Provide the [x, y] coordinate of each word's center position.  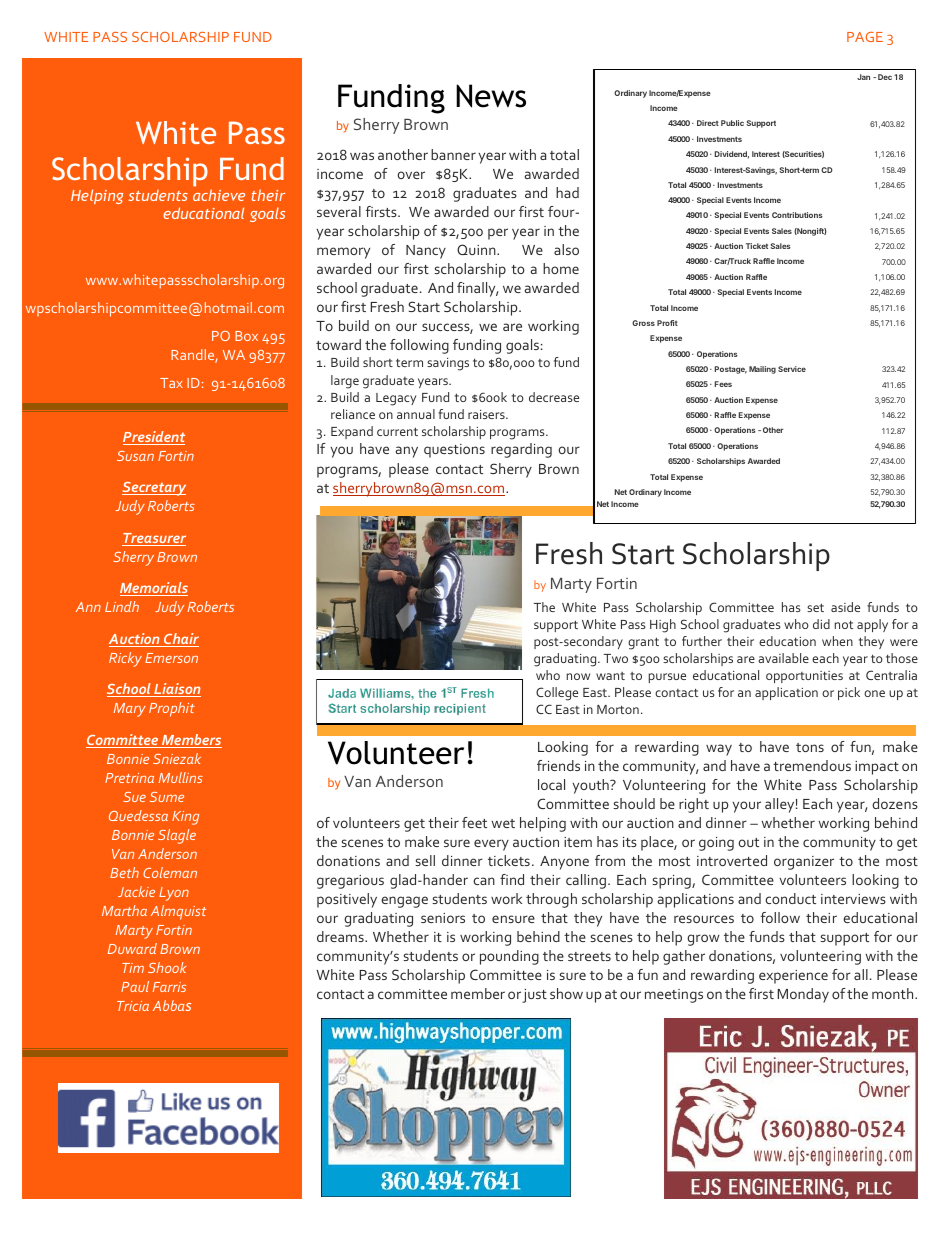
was [362, 156]
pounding [509, 957]
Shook [167, 967]
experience [793, 977]
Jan [863, 77]
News [491, 96]
